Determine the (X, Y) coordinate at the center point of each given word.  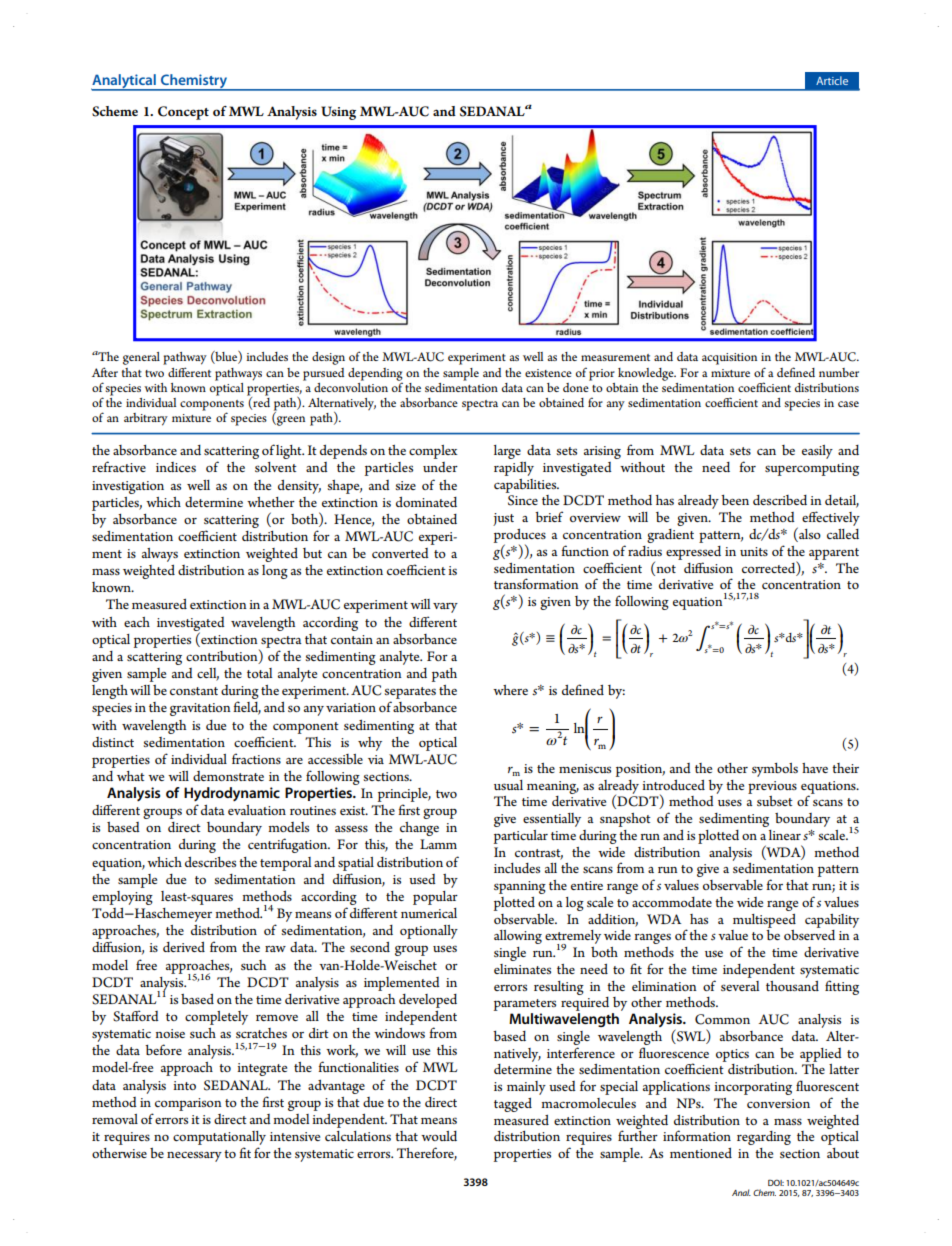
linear (785, 835)
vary (445, 608)
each (137, 622)
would (439, 1136)
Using (338, 113)
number (839, 372)
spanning (520, 887)
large (507, 452)
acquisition (729, 359)
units (754, 551)
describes (210, 862)
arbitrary (146, 419)
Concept (183, 113)
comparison (188, 1104)
